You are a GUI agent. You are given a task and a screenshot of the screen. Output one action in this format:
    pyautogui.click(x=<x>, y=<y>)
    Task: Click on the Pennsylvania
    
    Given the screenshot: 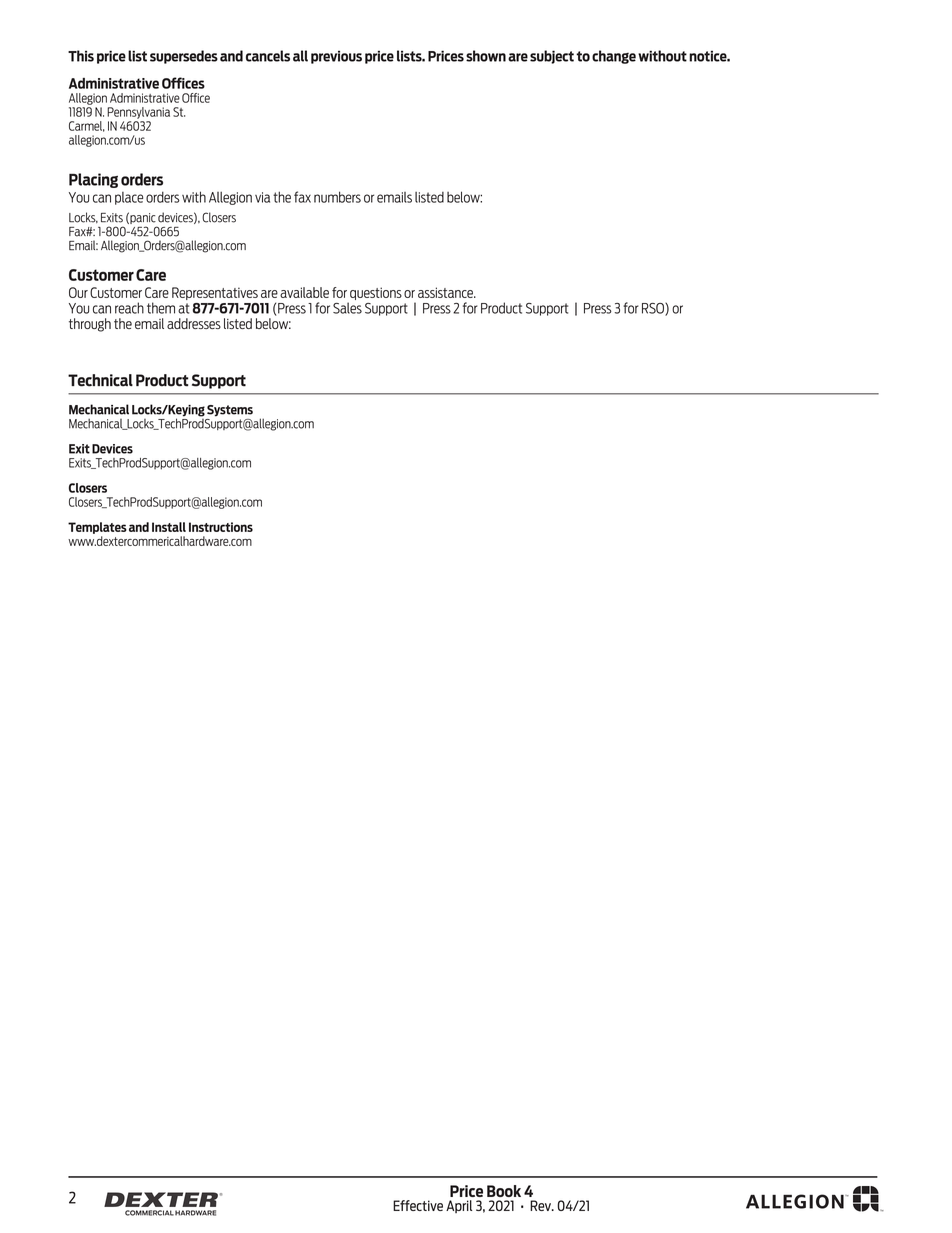 What is the action you would take?
    pyautogui.click(x=138, y=113)
